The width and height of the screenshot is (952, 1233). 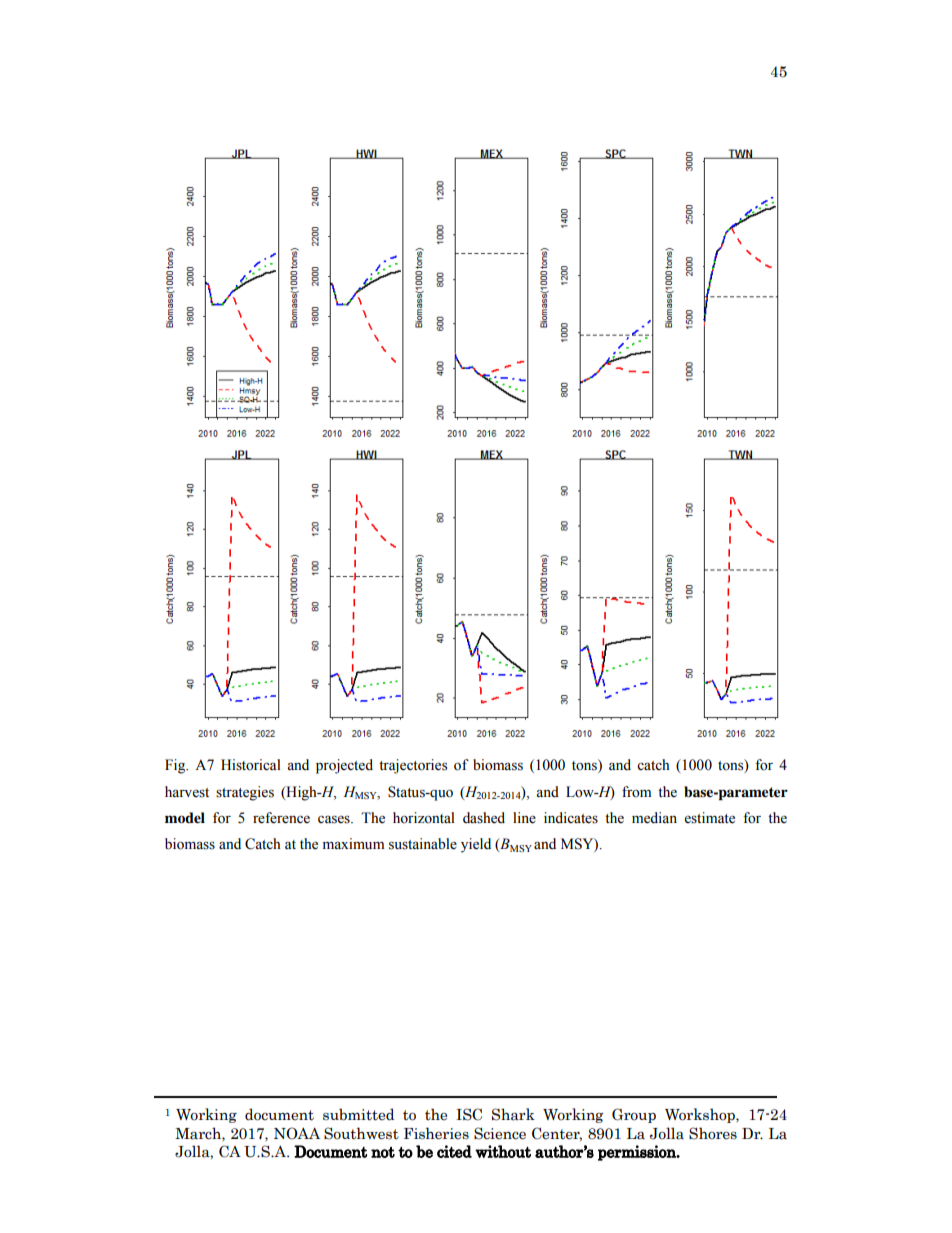 What do you see at coordinates (713, 1133) in the screenshot?
I see `Shores` at bounding box center [713, 1133].
